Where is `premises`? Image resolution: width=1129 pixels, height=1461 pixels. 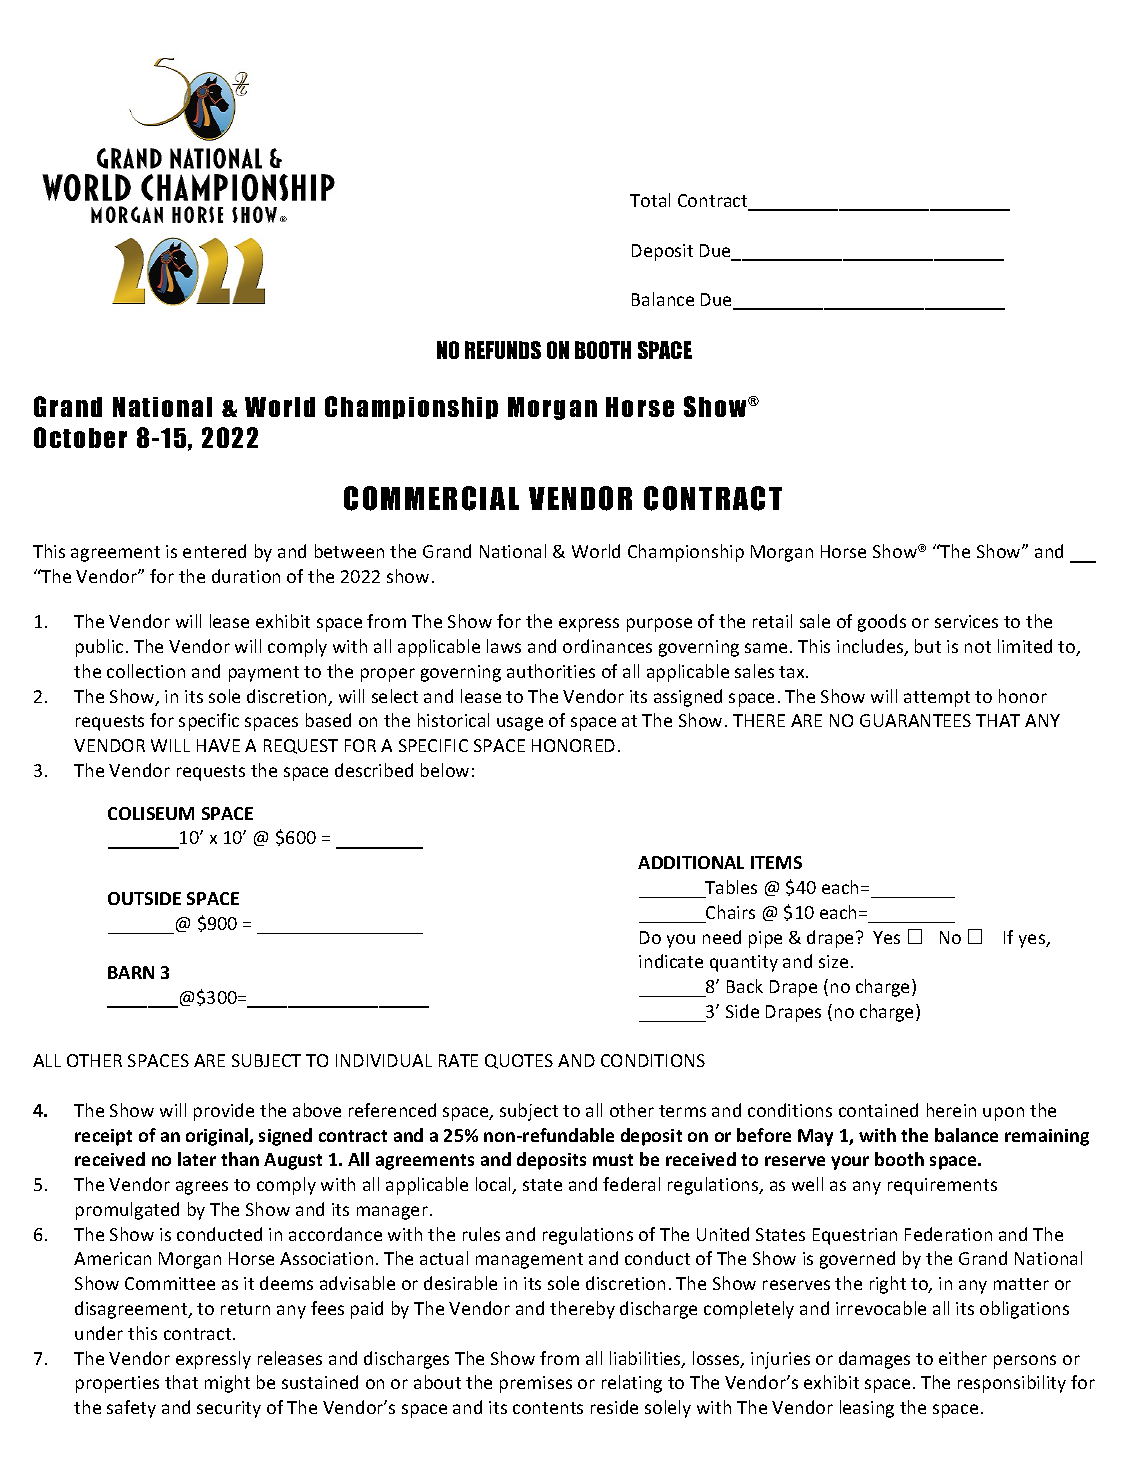 premises is located at coordinates (536, 1384).
